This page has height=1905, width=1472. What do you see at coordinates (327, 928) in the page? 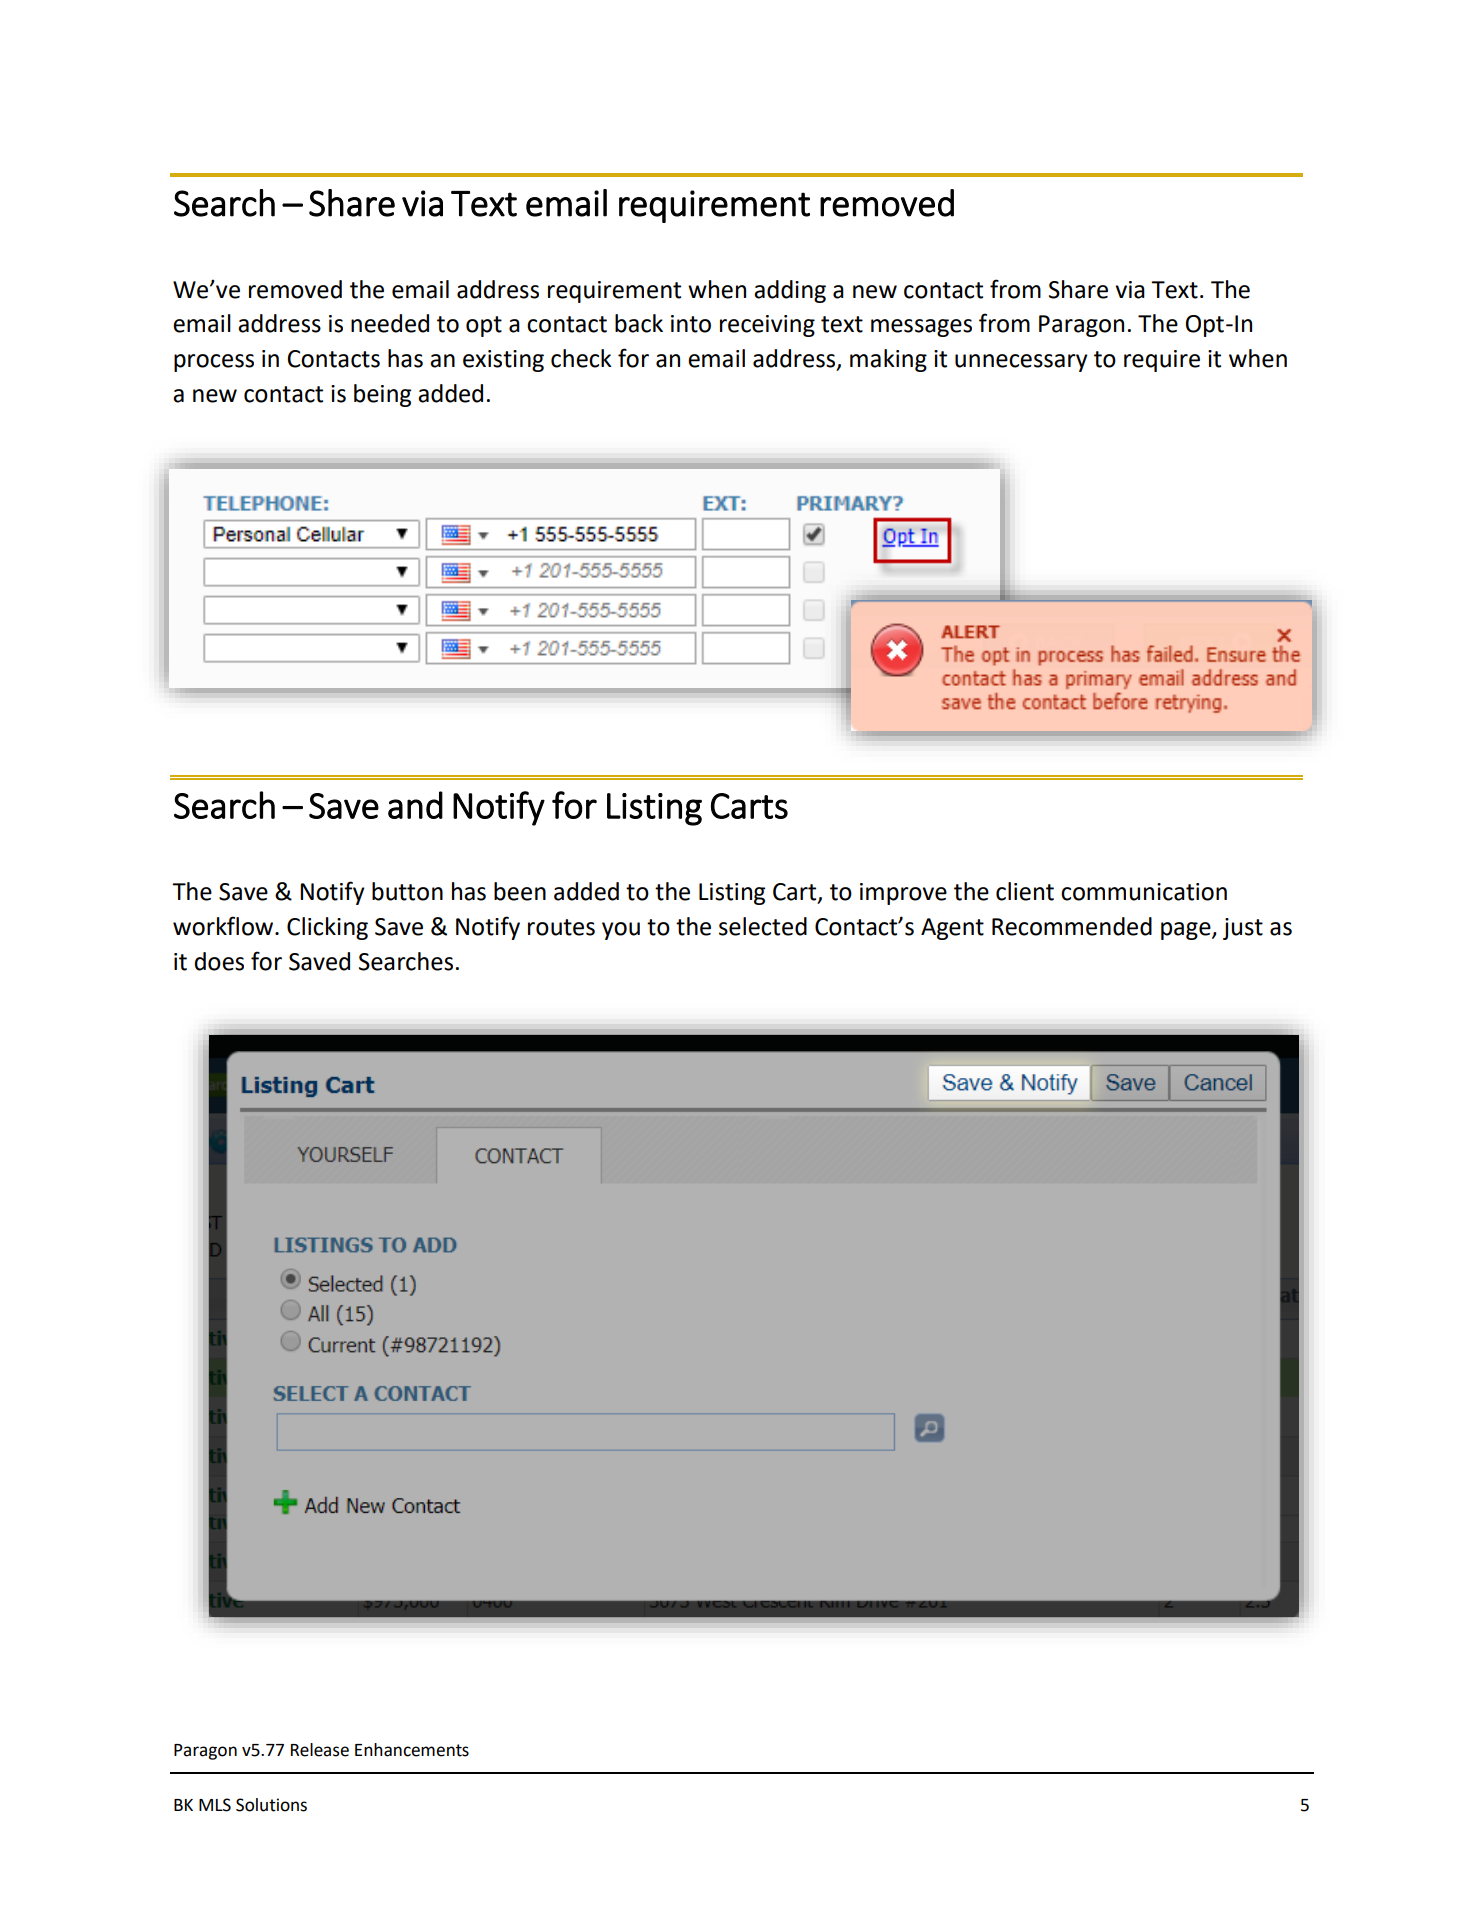
I see `Clicking` at bounding box center [327, 928].
